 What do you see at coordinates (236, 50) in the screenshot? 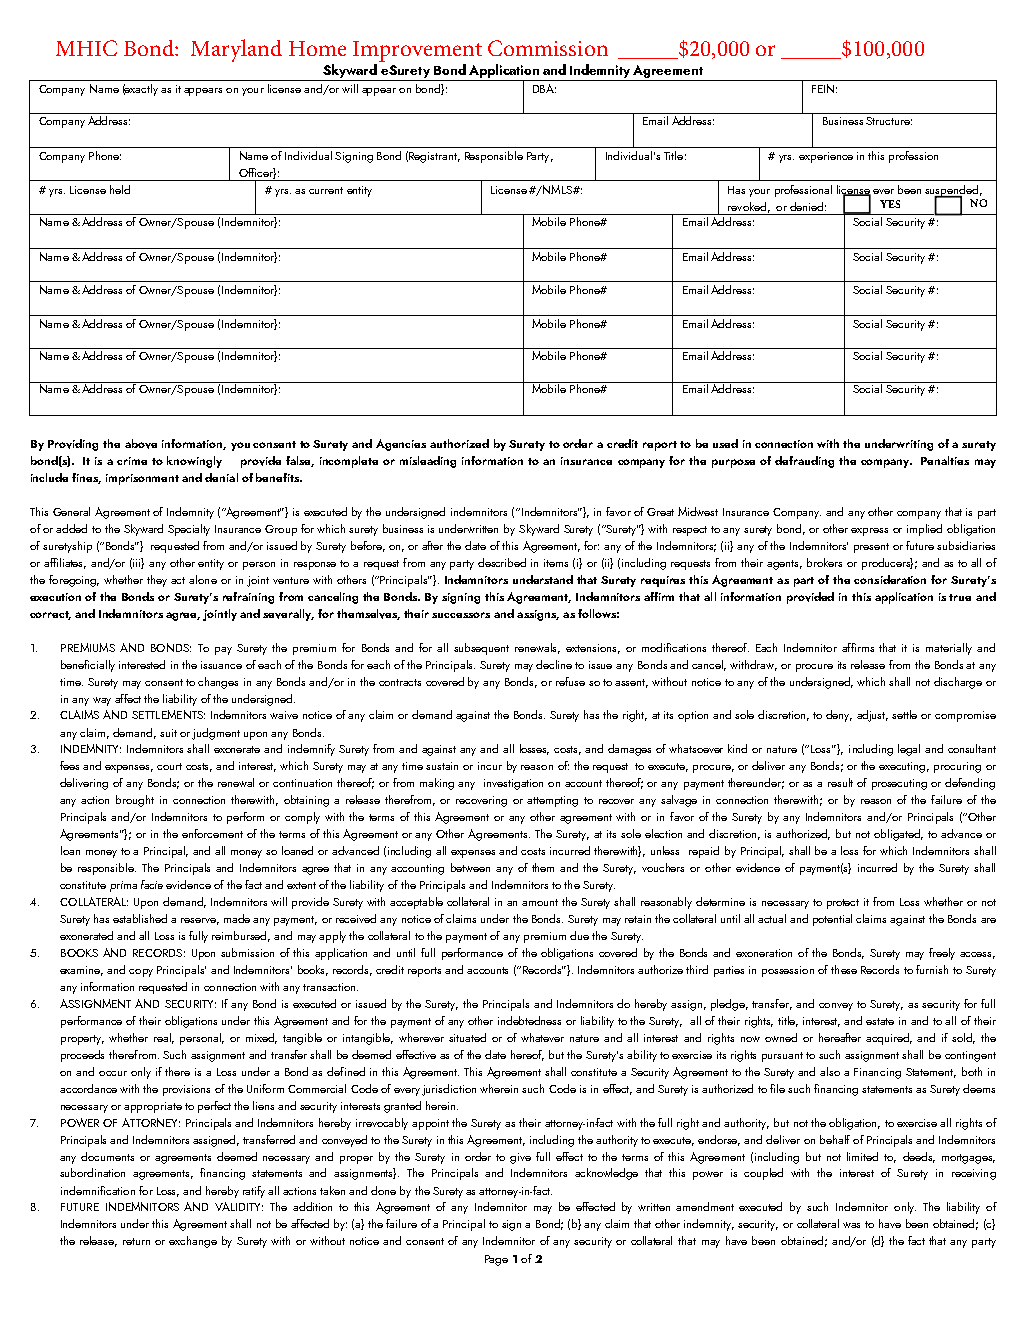
I see `Maryland` at bounding box center [236, 50].
